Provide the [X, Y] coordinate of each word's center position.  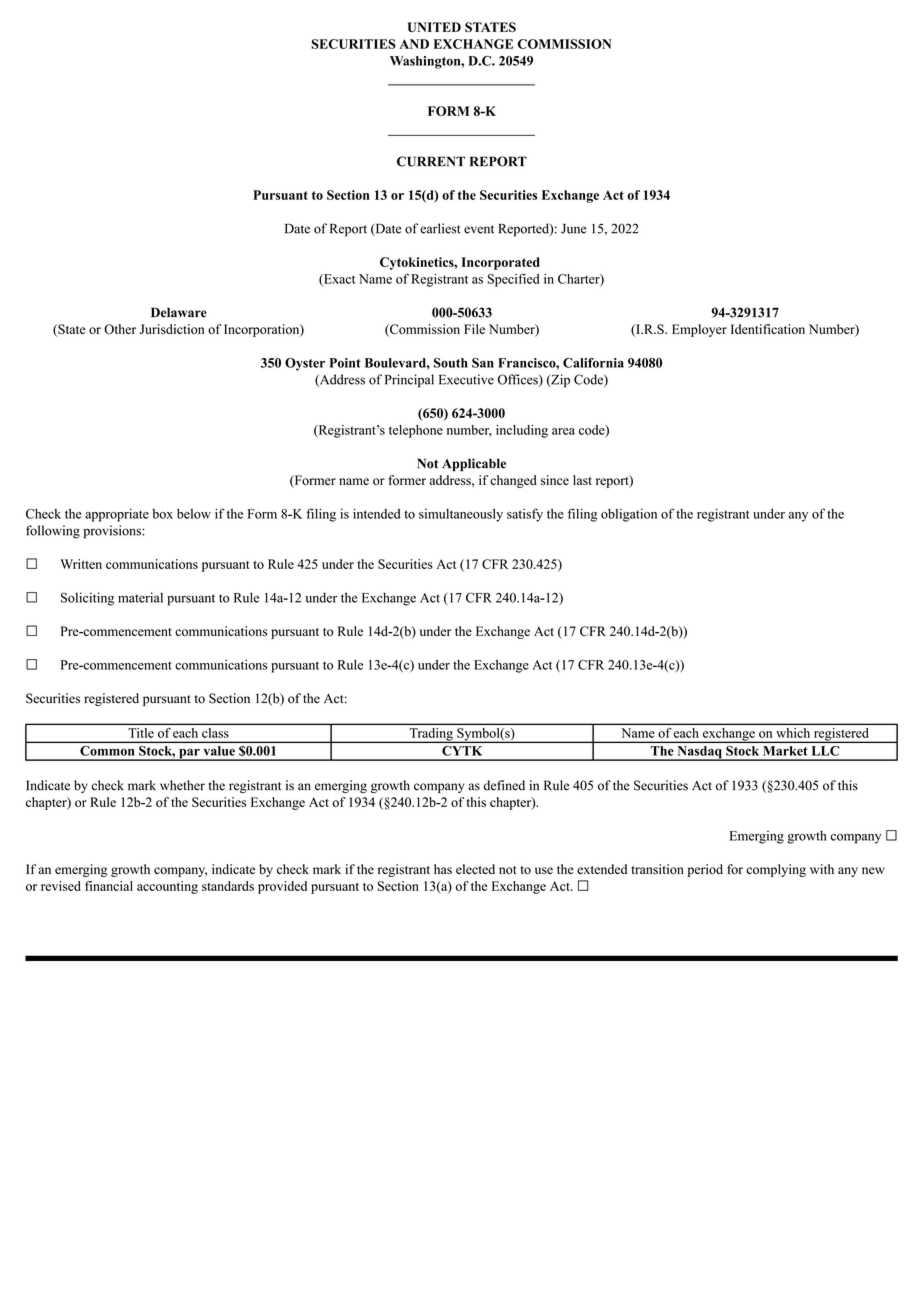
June [574, 229]
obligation [629, 515]
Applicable [474, 464]
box [162, 514]
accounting [167, 887]
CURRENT [431, 161]
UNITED [434, 27]
